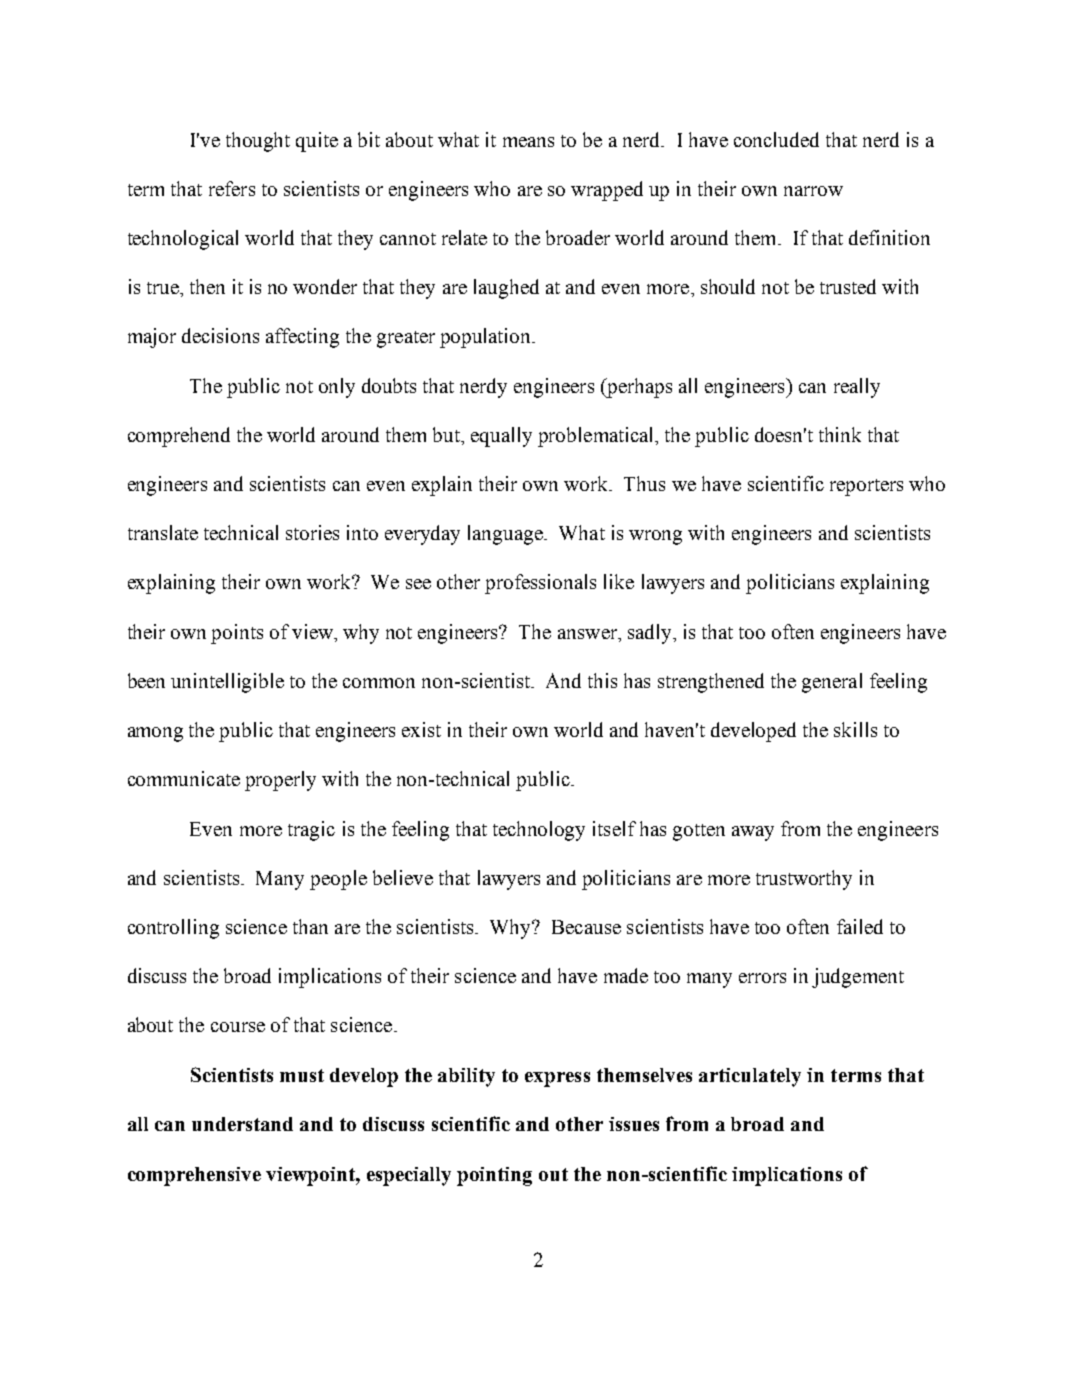 The image size is (1077, 1394). I want to click on understand, so click(242, 1124).
